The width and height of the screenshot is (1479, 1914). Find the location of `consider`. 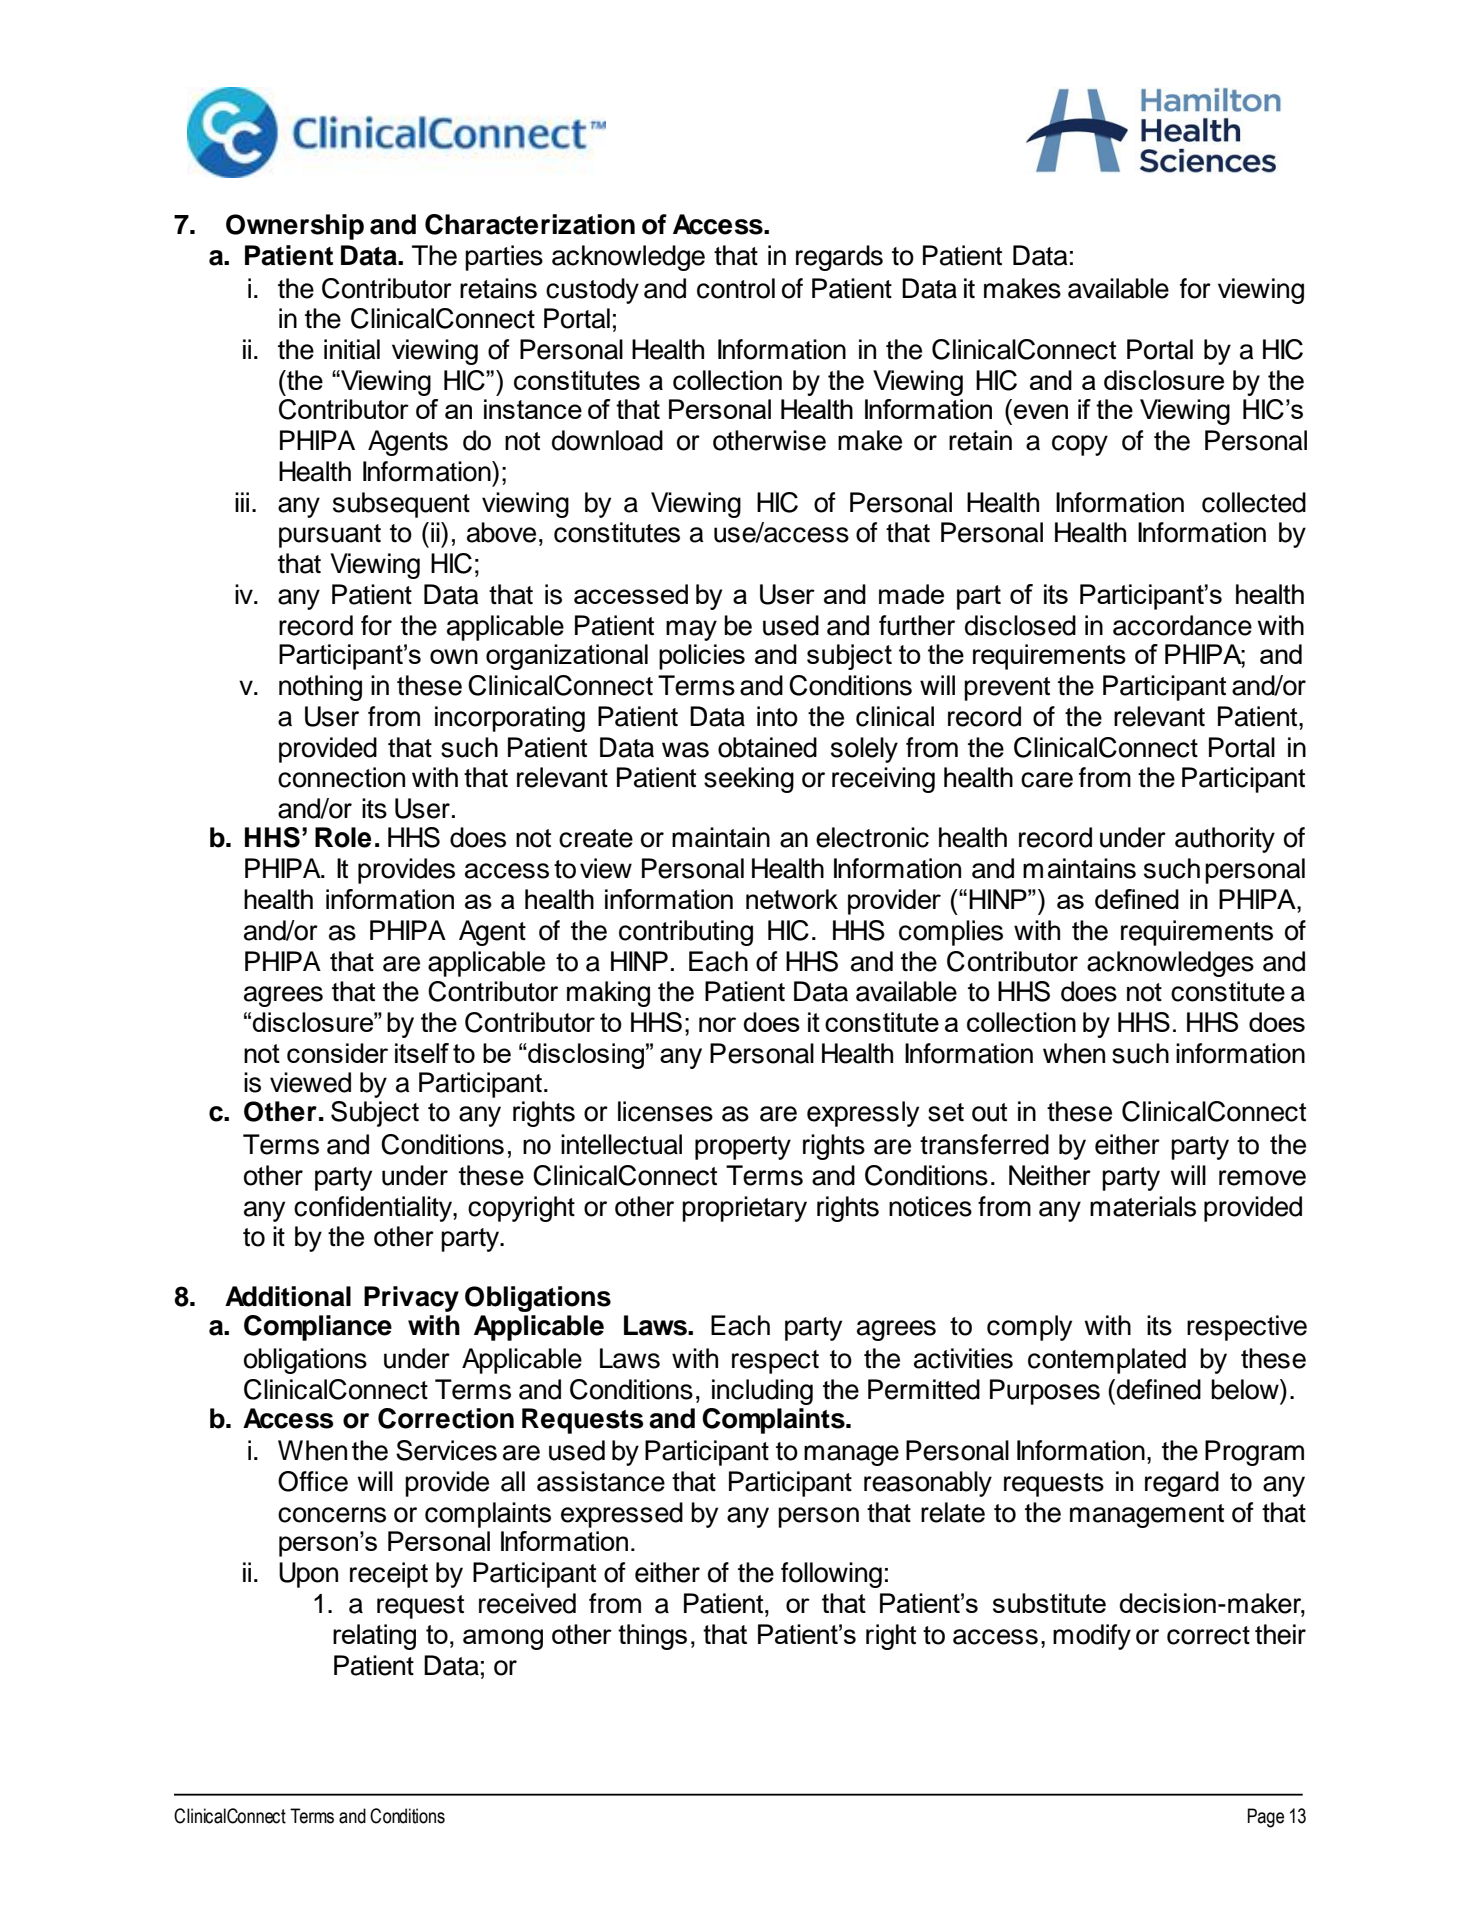

consider is located at coordinates (337, 1053).
